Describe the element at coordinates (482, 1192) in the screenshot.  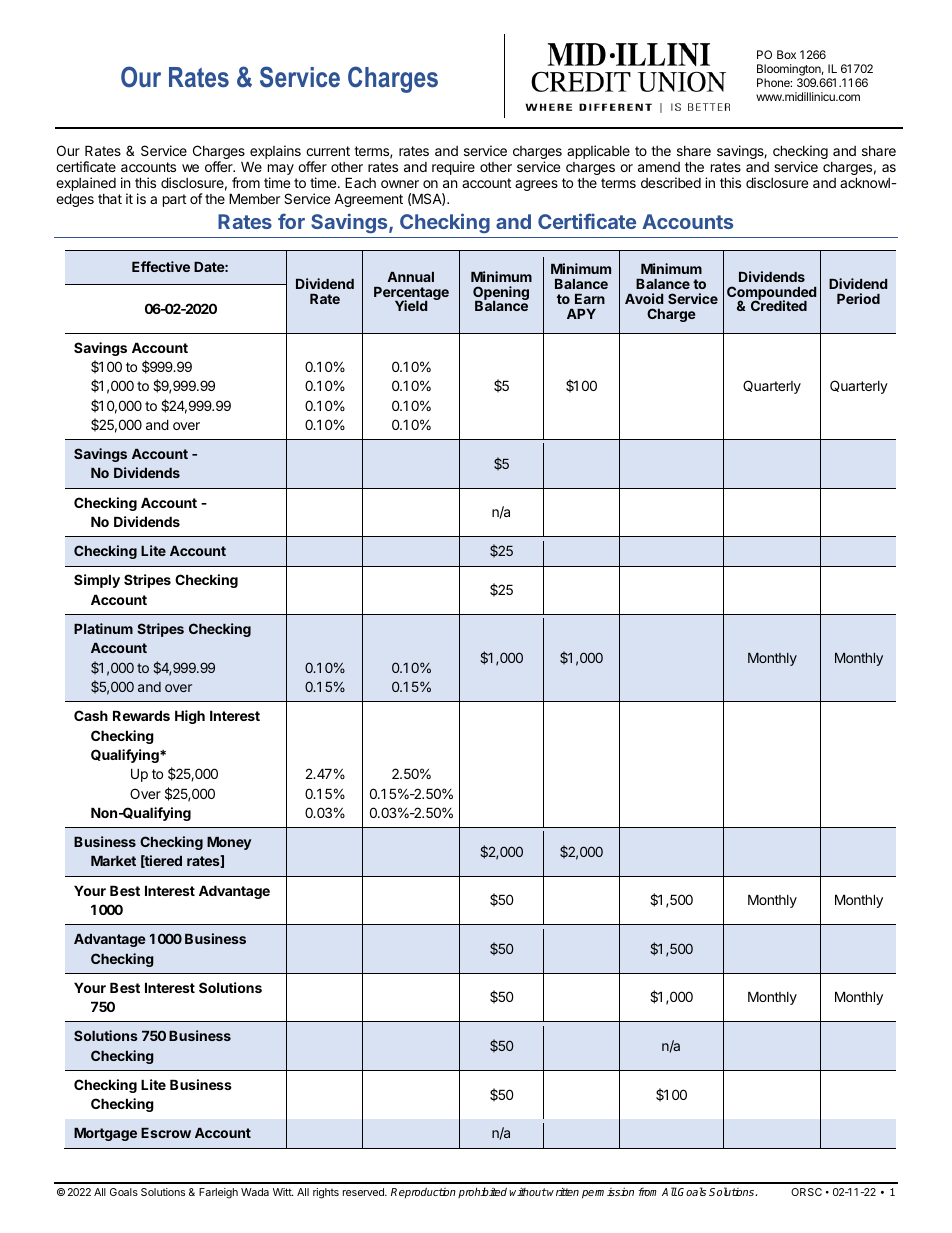
I see `prohibited` at that location.
